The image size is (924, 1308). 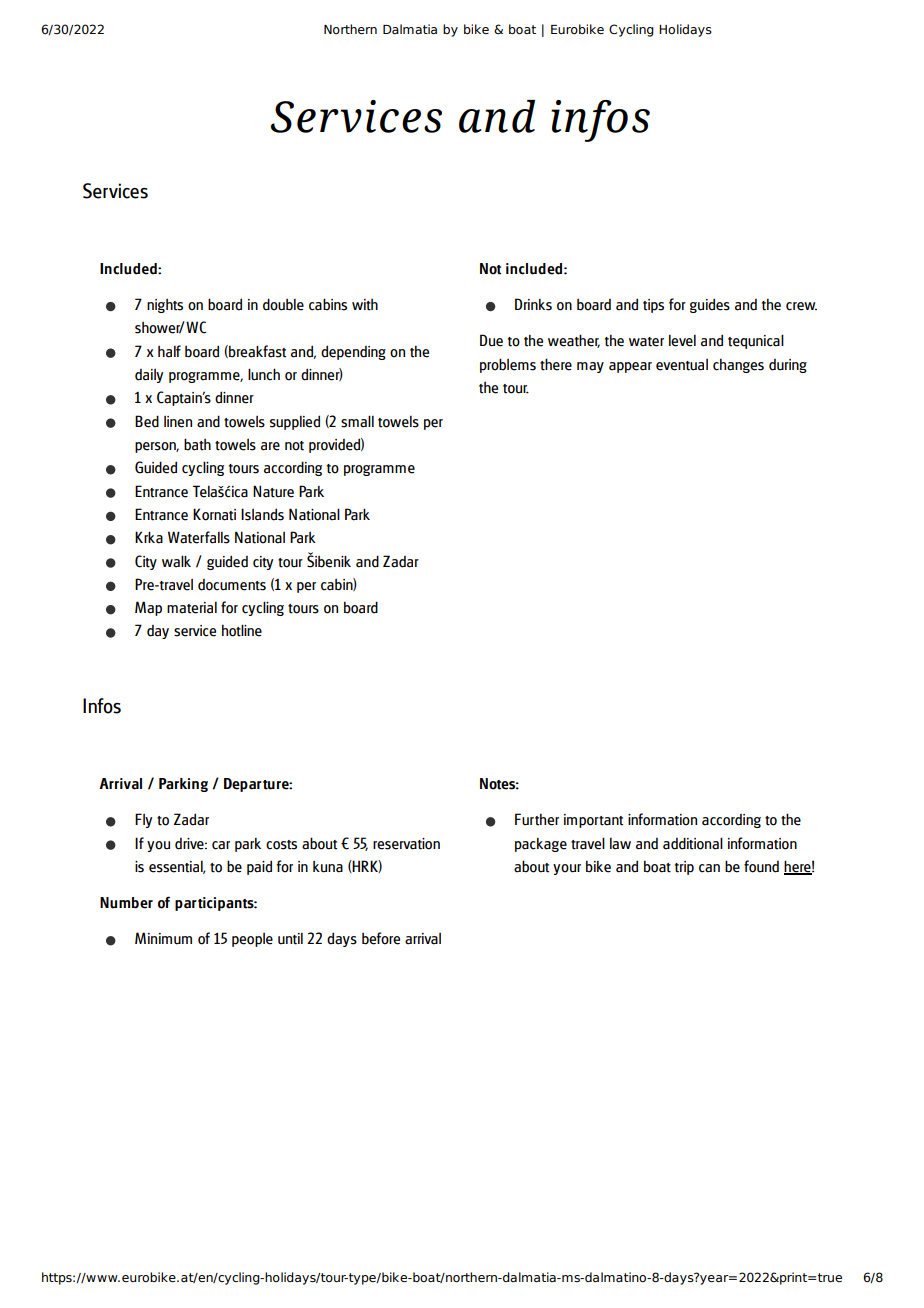 What do you see at coordinates (491, 340) in the page?
I see `Due` at bounding box center [491, 340].
